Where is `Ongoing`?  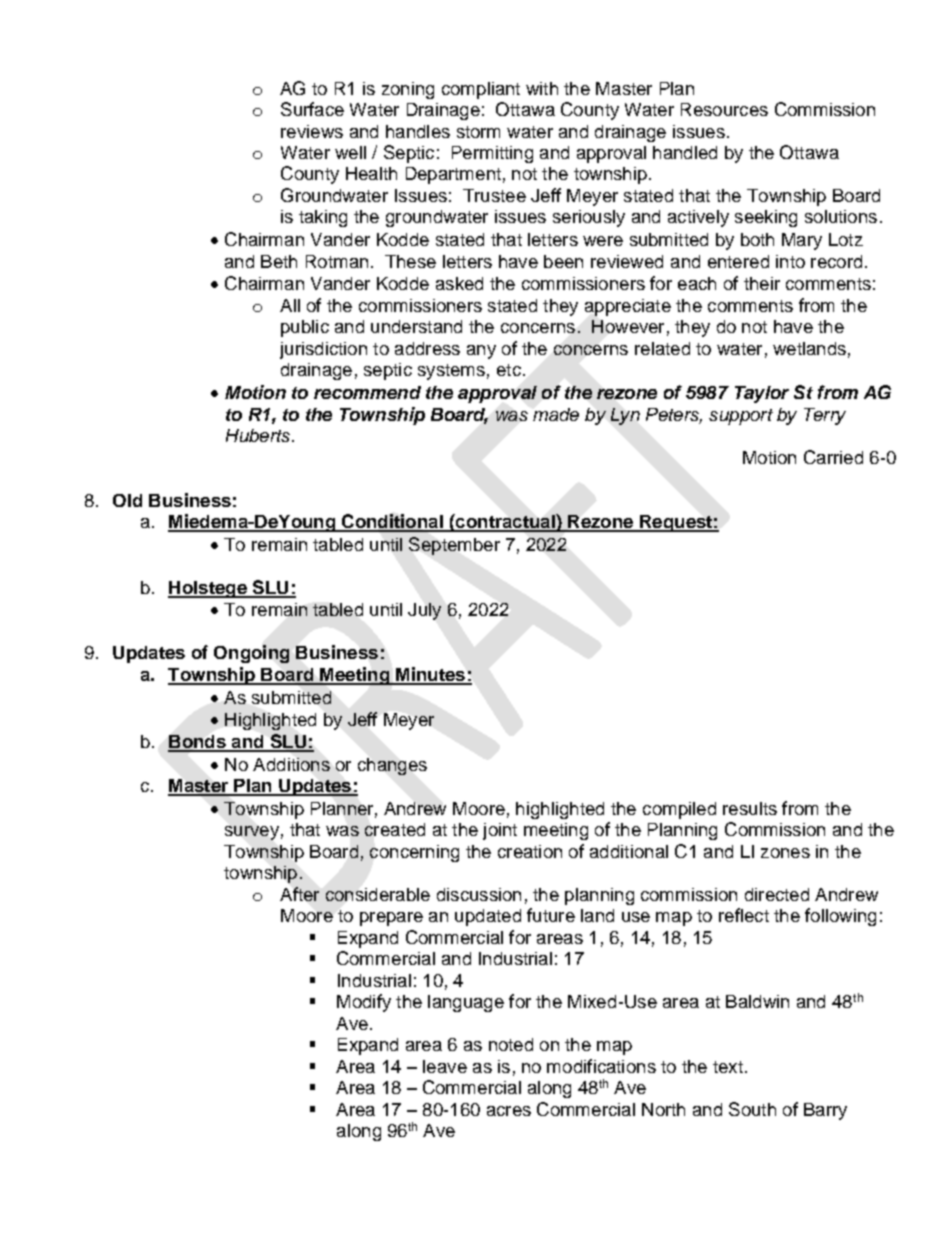 Ongoing is located at coordinates (251, 654).
